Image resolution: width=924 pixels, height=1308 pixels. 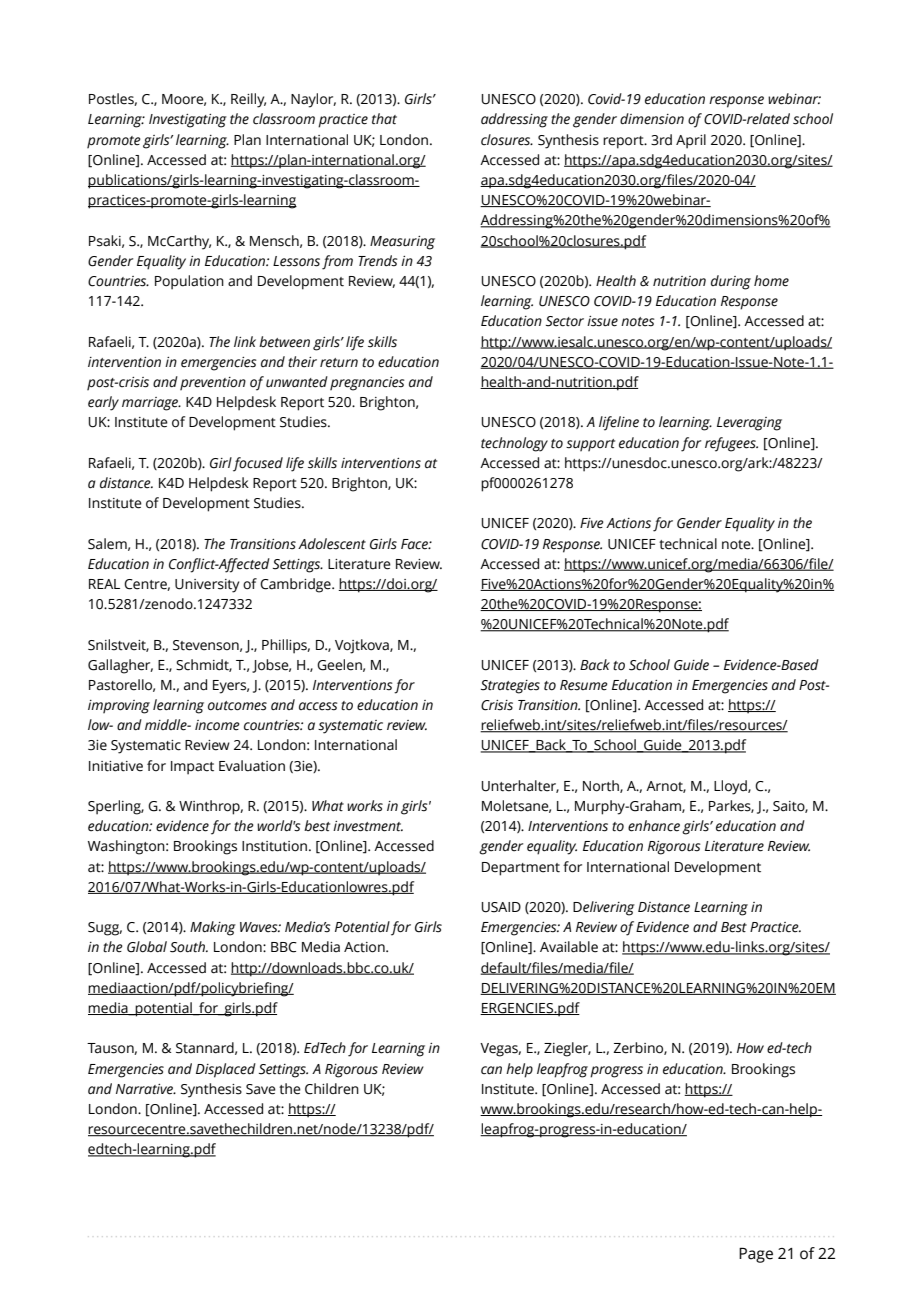 What do you see at coordinates (248, 100) in the screenshot?
I see `Reilly` at bounding box center [248, 100].
